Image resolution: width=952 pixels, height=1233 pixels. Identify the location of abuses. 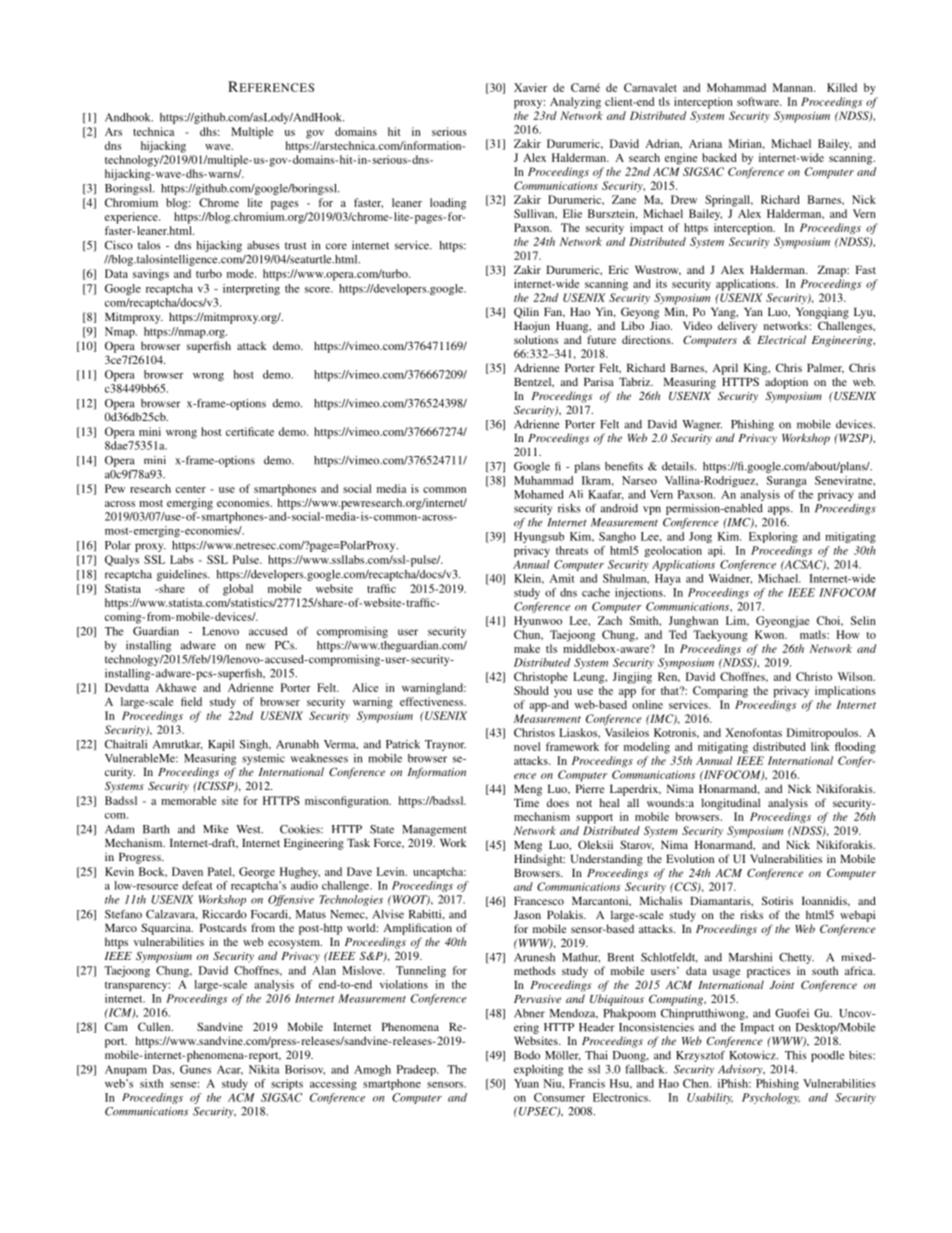
(263, 245).
